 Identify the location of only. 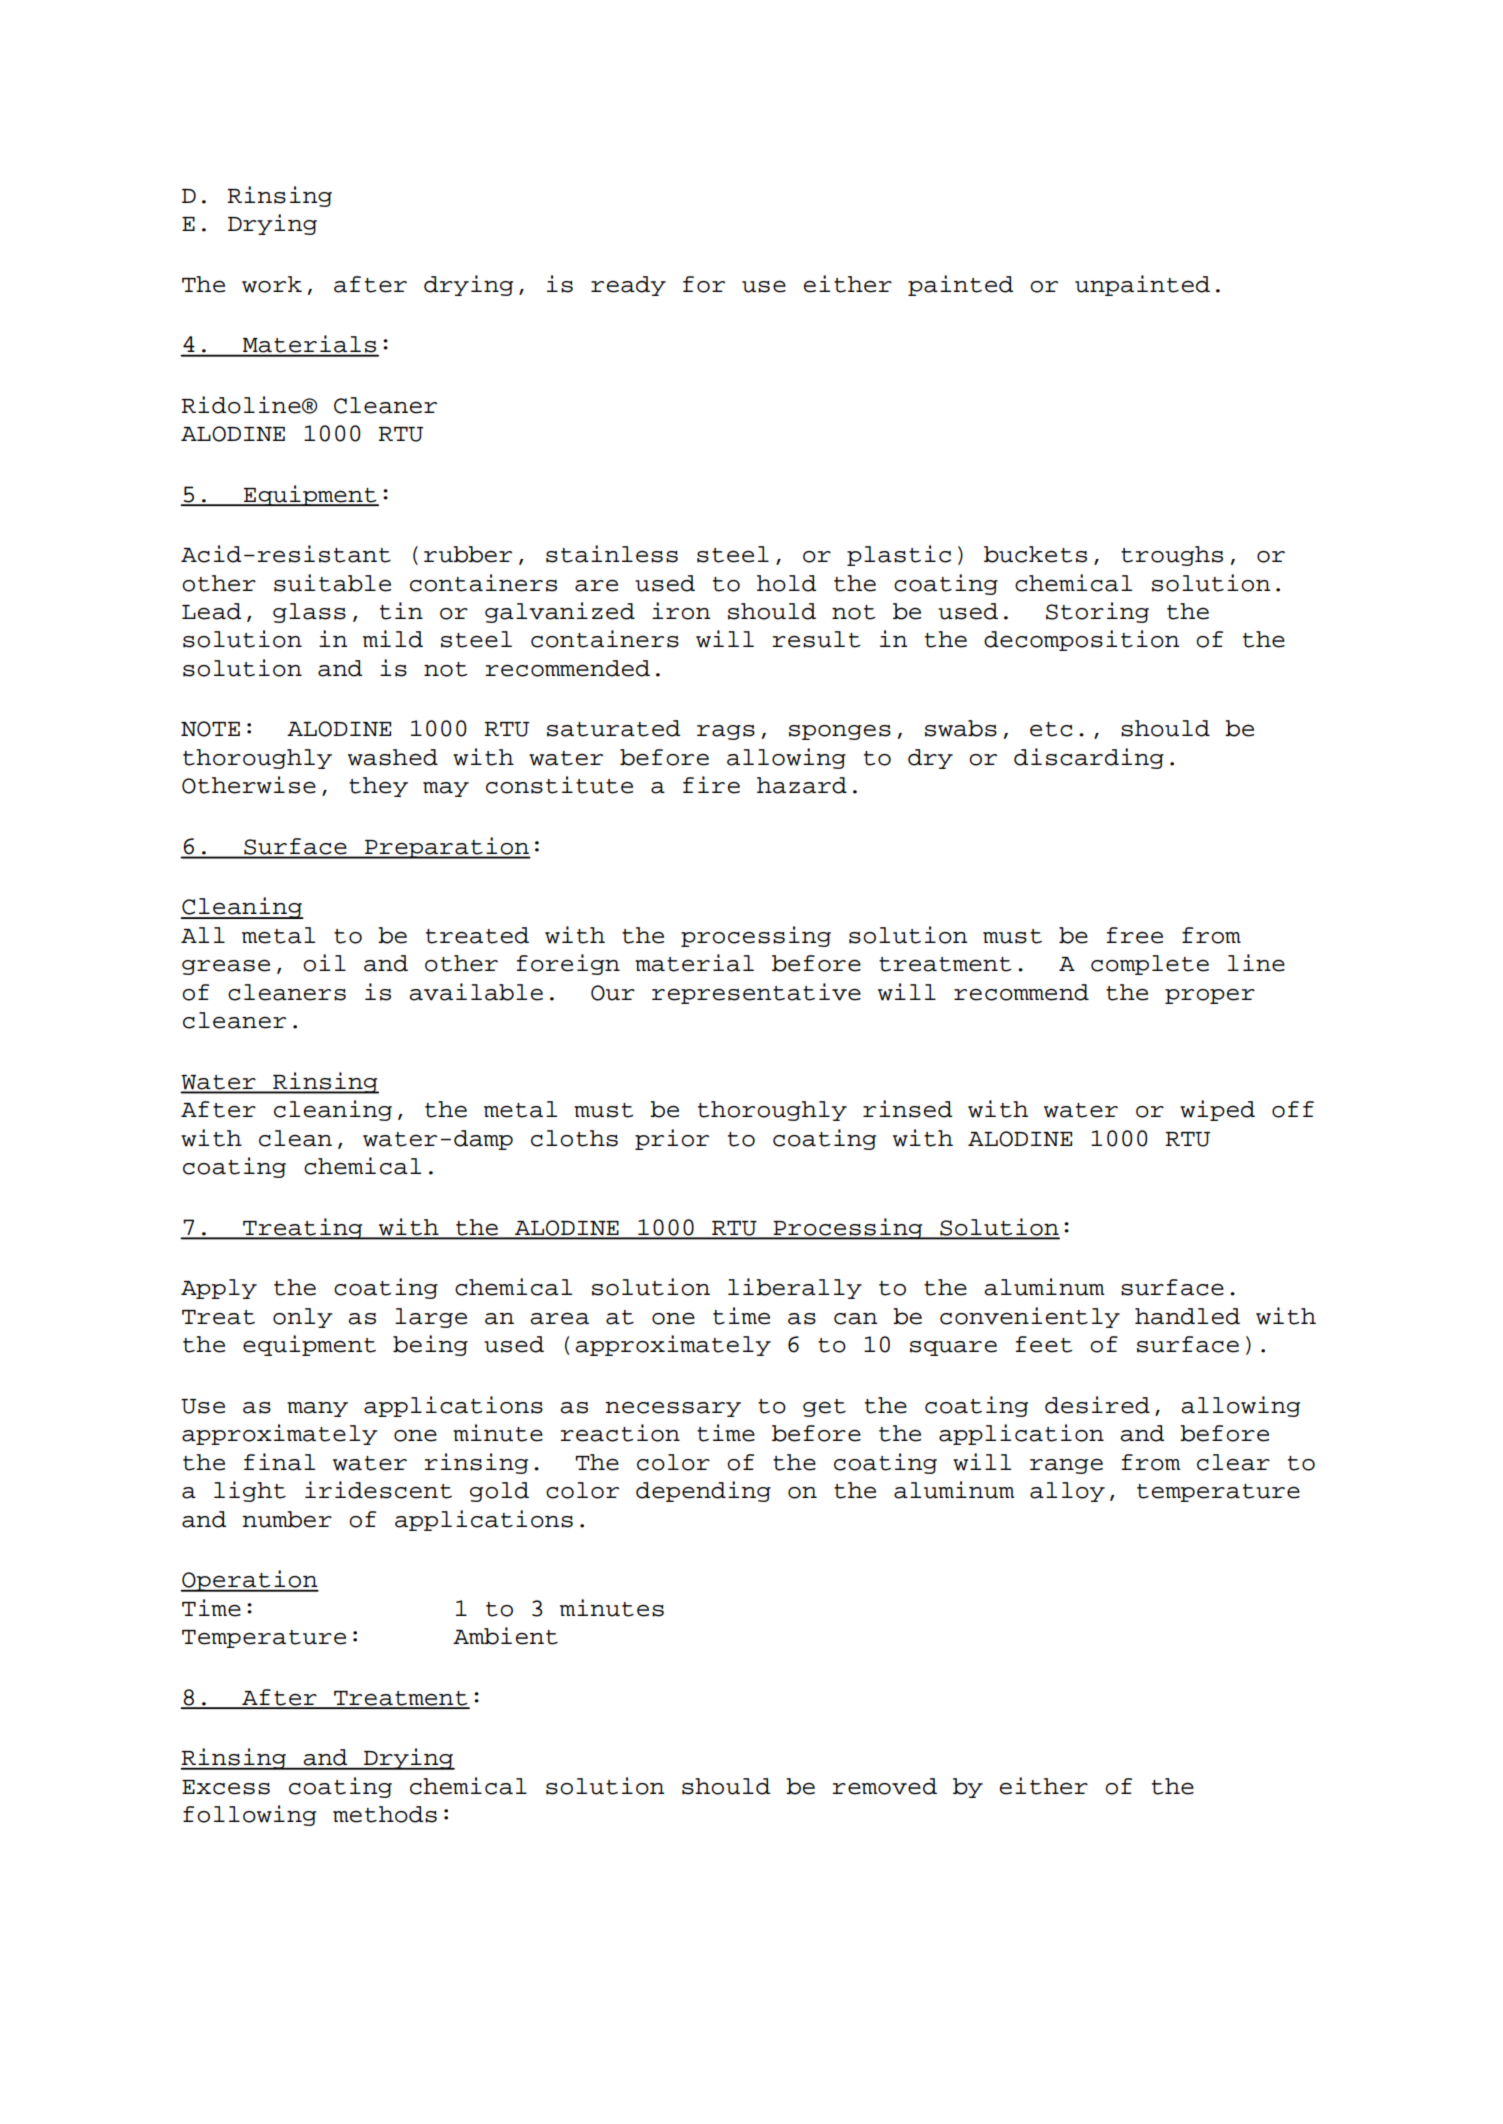
(303, 1318).
